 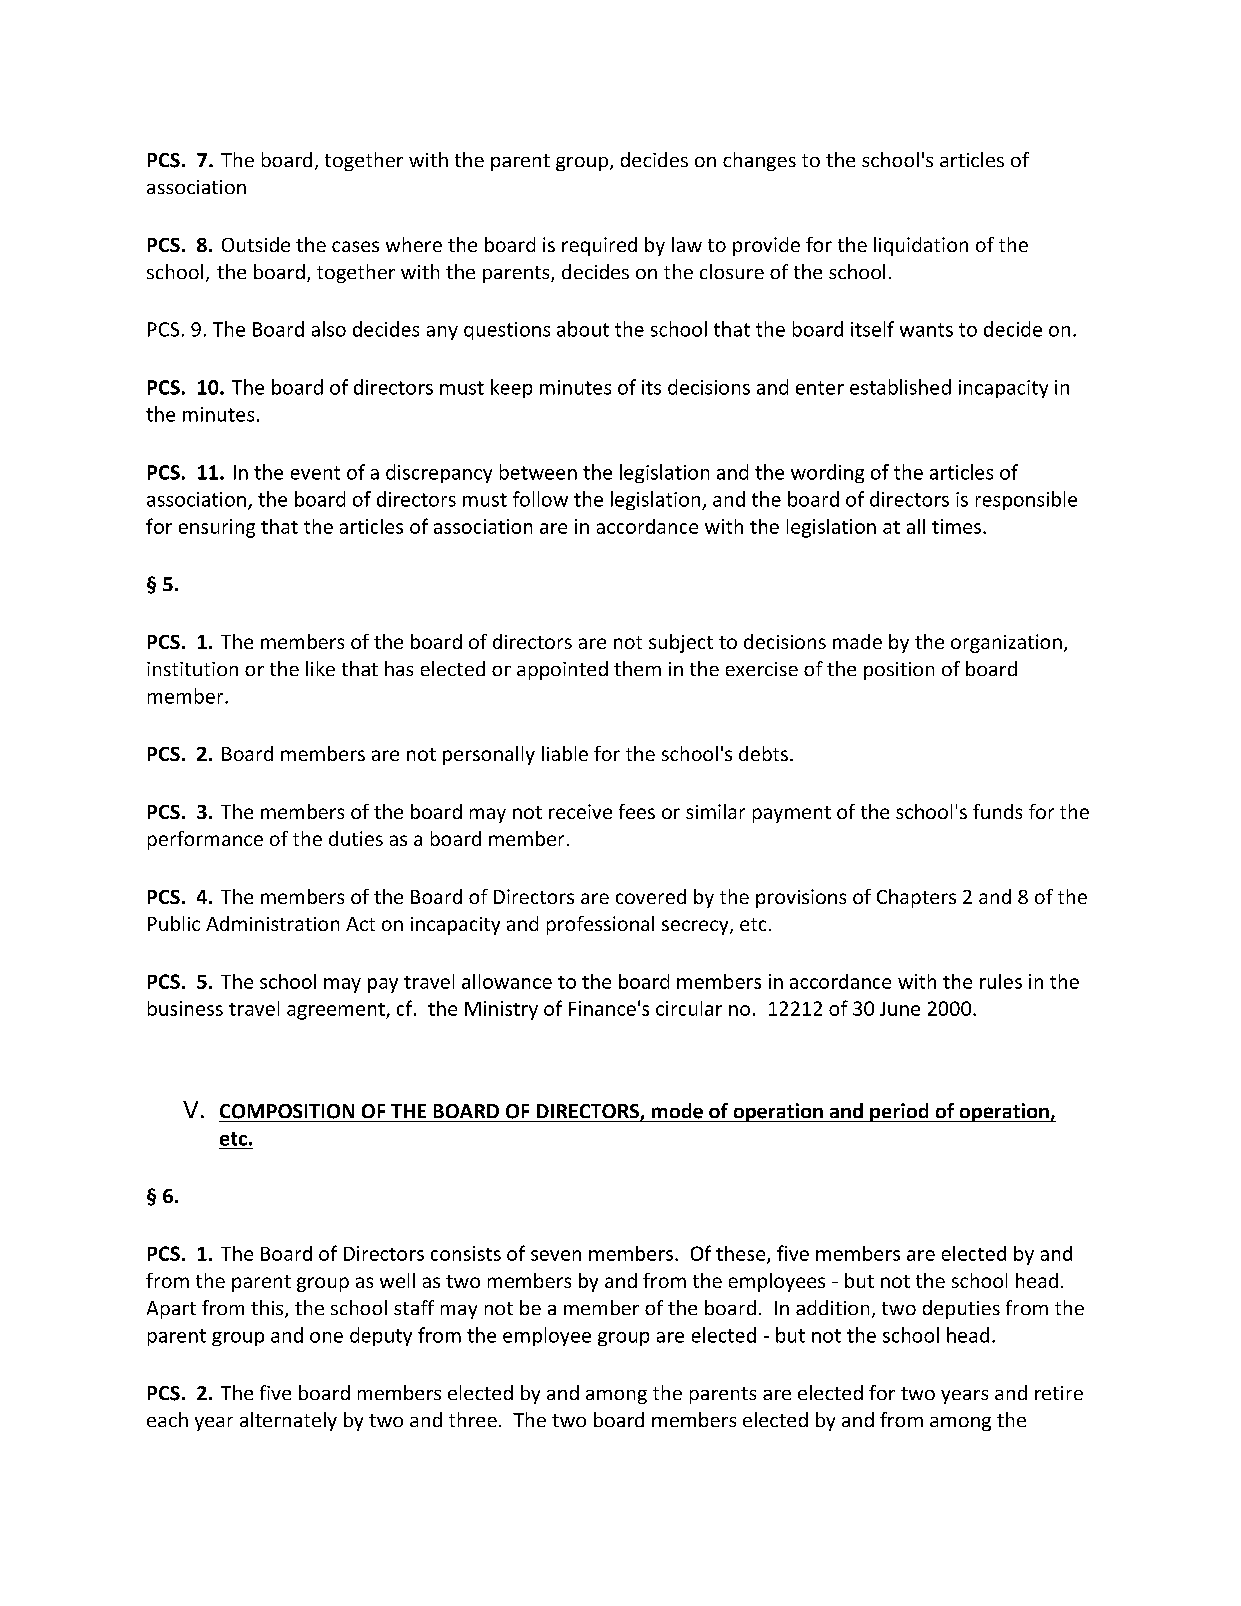 I want to click on required, so click(x=599, y=246).
